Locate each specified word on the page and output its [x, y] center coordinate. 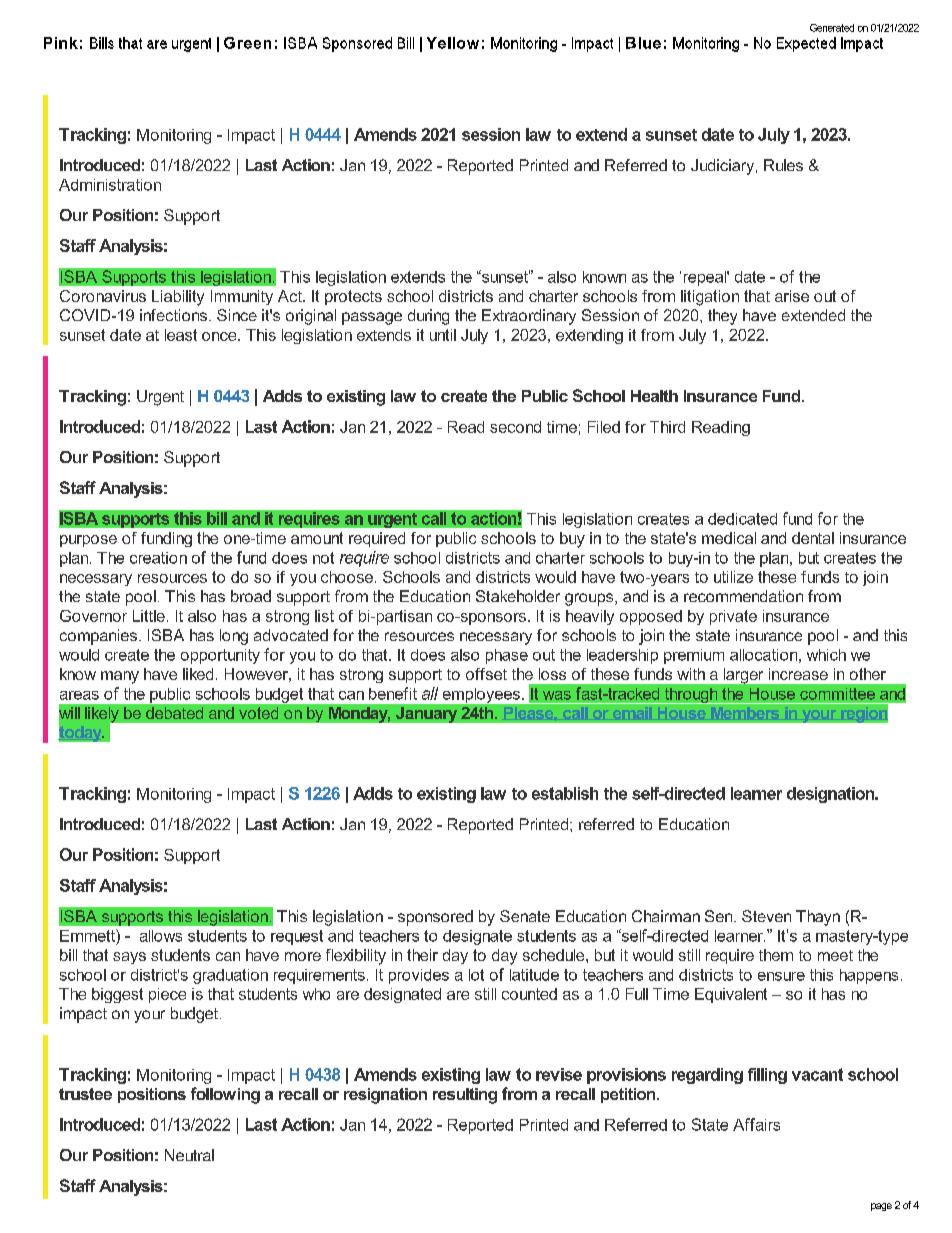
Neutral [189, 1155]
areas [79, 695]
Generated [832, 28]
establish [565, 793]
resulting [465, 1096]
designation [832, 795]
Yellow [453, 43]
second [515, 427]
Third [667, 427]
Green [247, 43]
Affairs [756, 1124]
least [181, 335]
